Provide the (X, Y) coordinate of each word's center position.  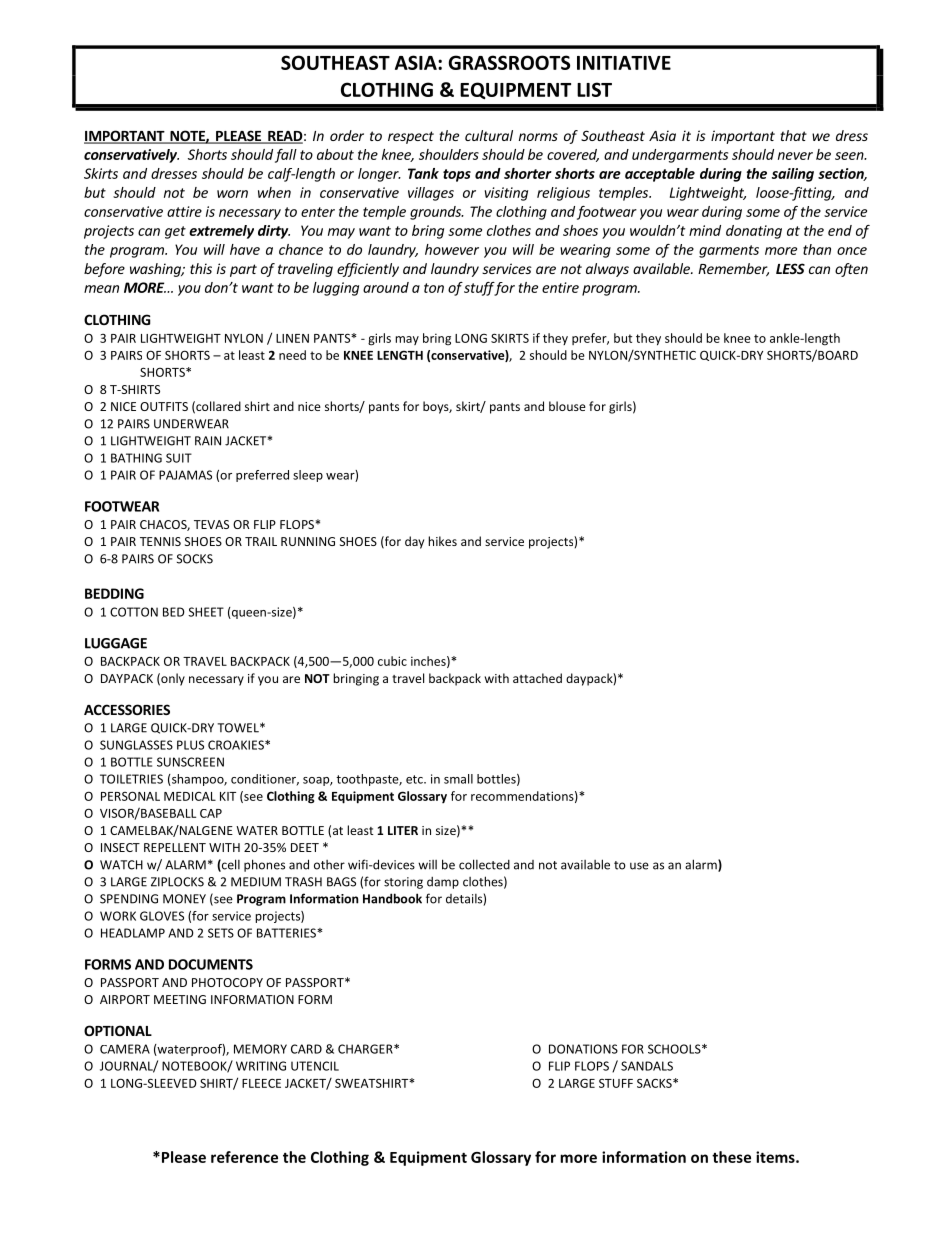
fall (286, 156)
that (793, 135)
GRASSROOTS (509, 62)
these (731, 1157)
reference (244, 1157)
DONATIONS (583, 1049)
